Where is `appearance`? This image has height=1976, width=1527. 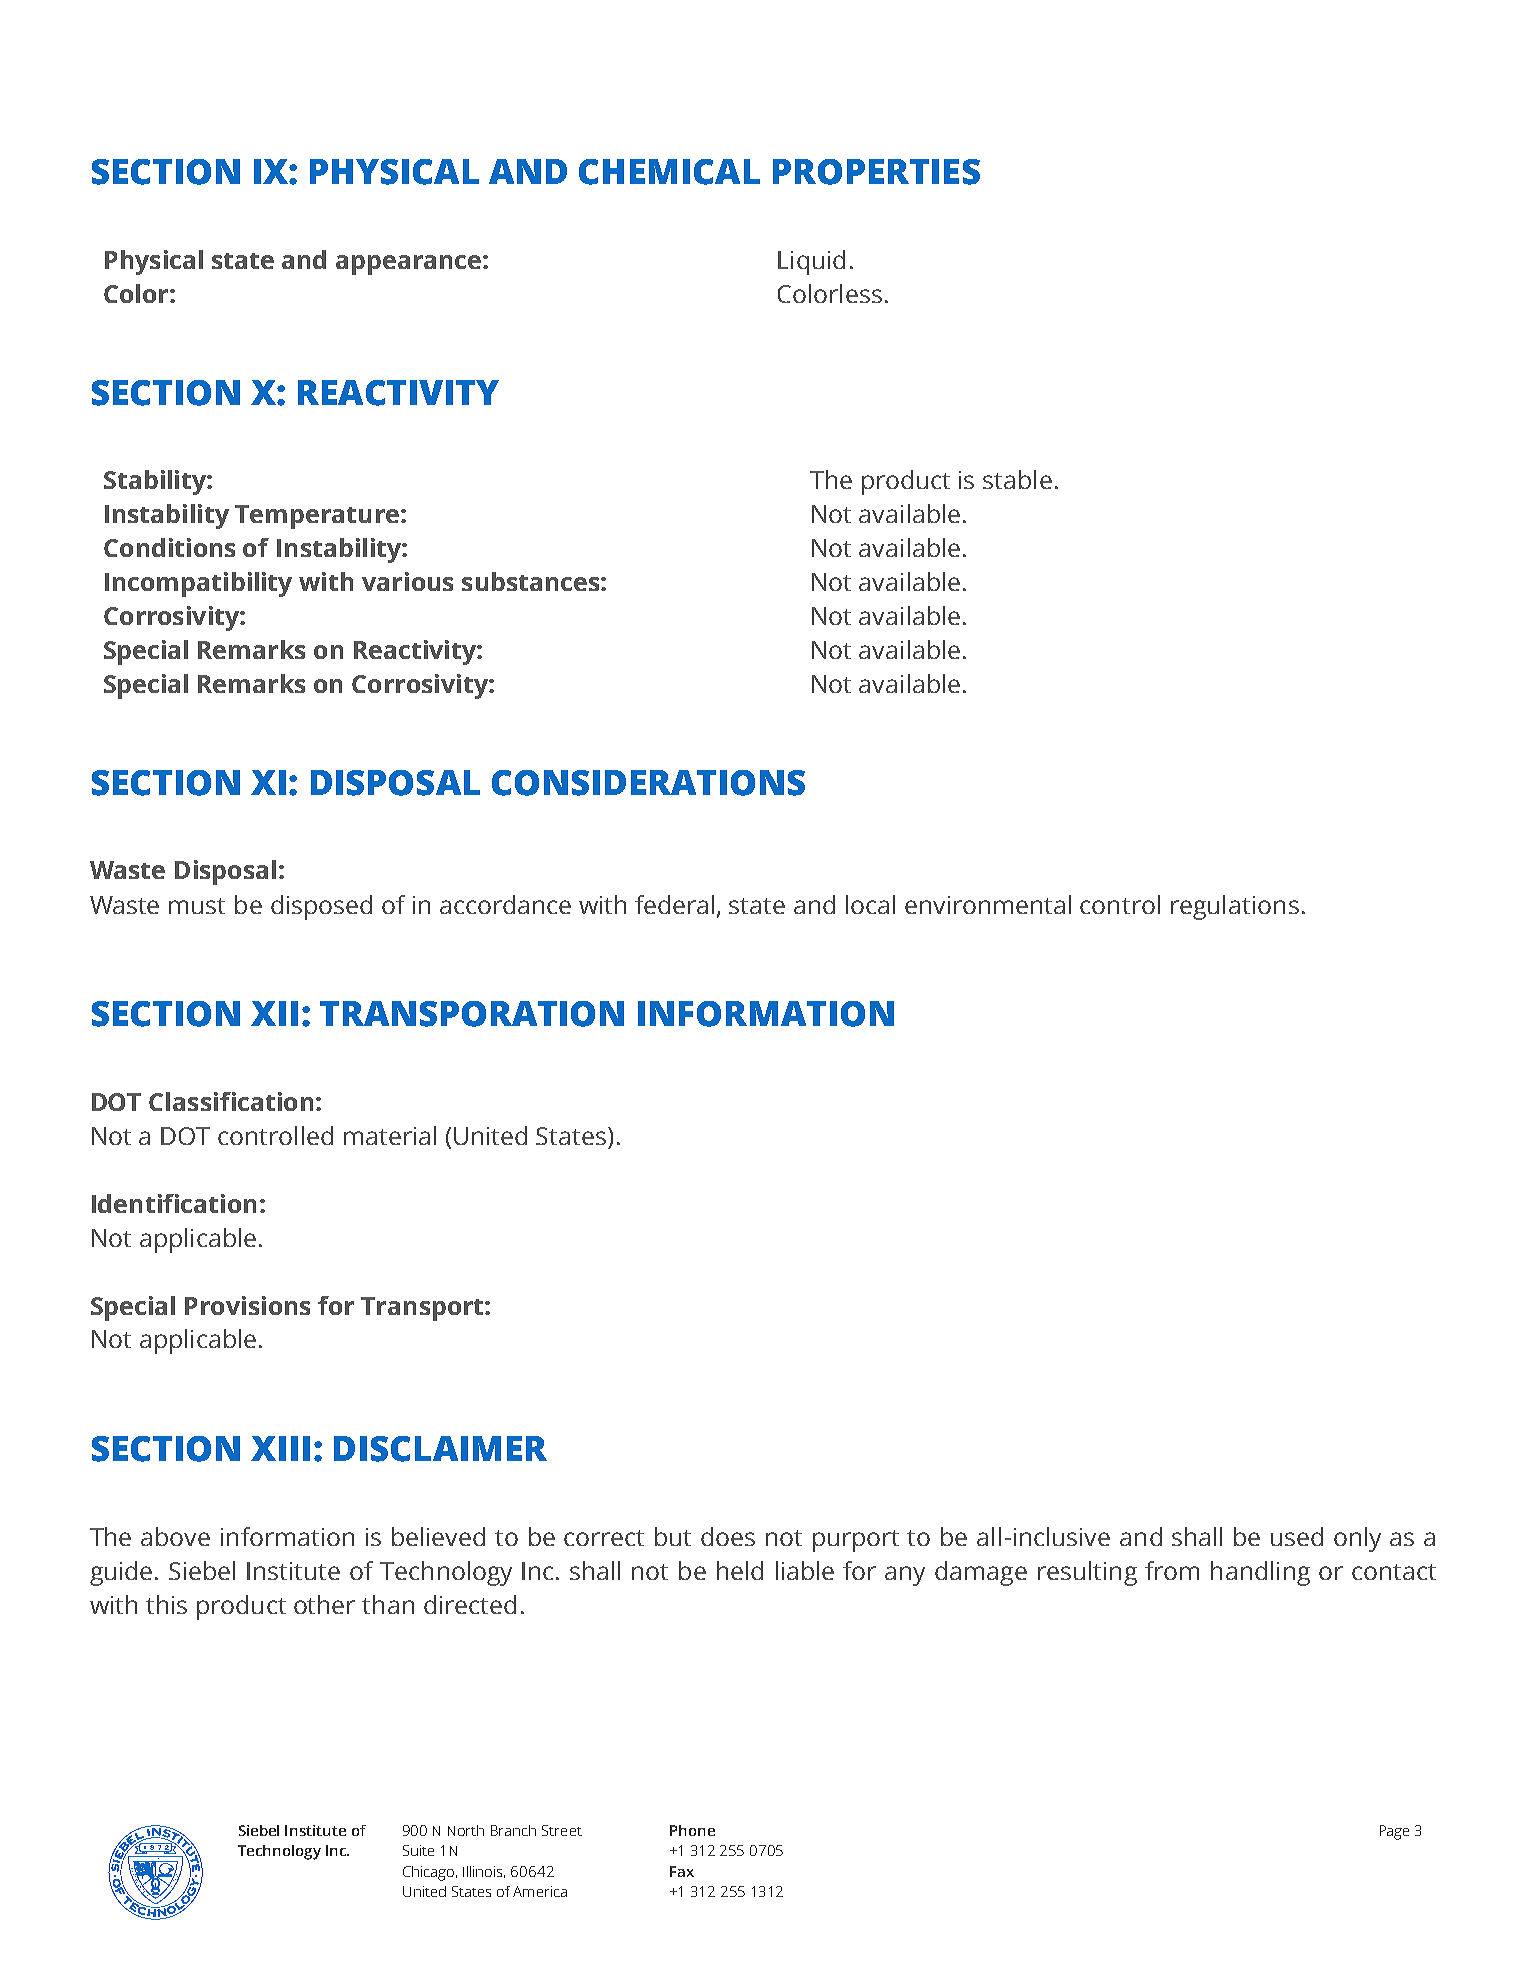
appearance is located at coordinates (410, 265).
